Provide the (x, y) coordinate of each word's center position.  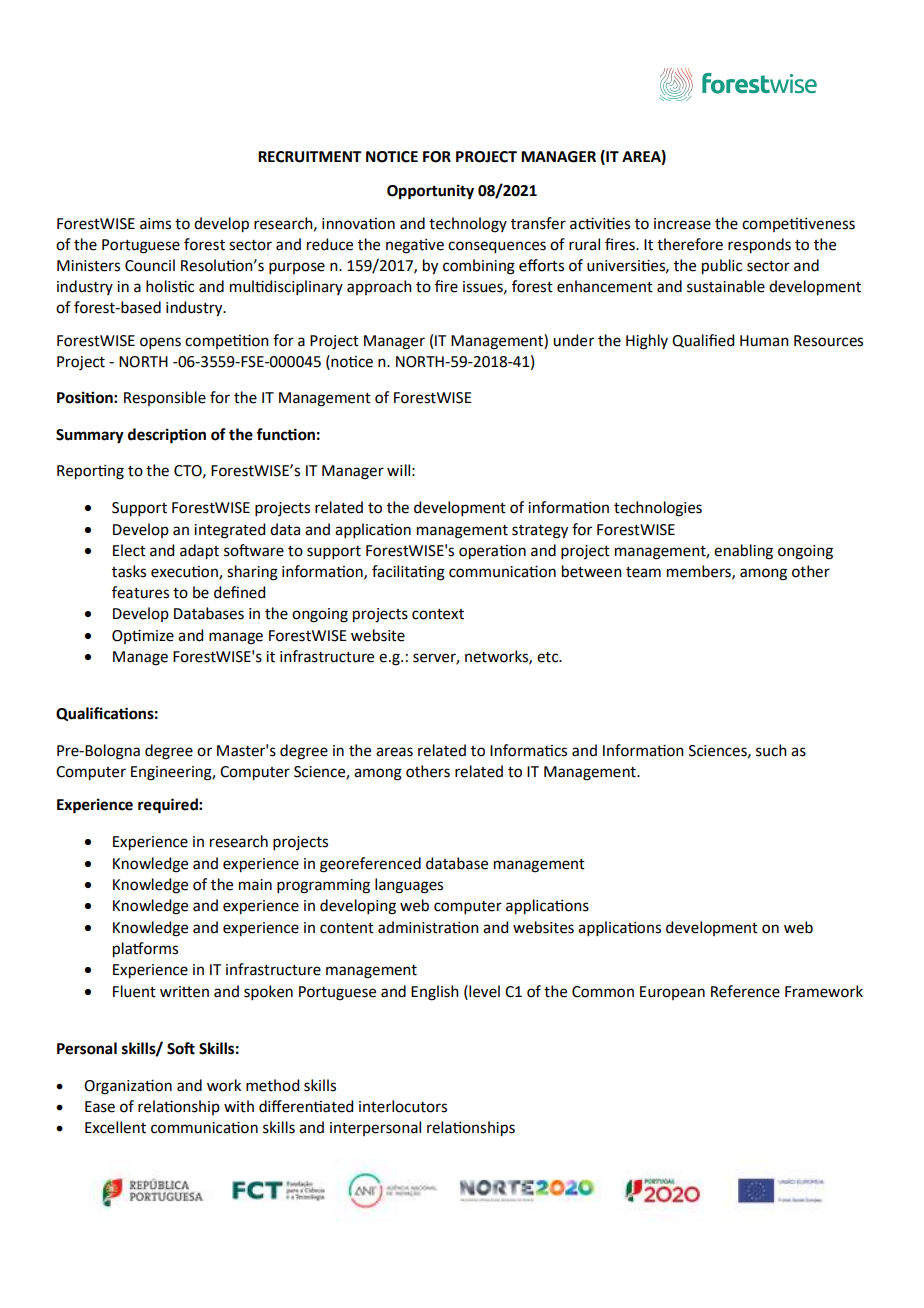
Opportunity (430, 192)
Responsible (165, 398)
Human (764, 341)
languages (409, 886)
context (438, 614)
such (771, 750)
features (140, 592)
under (573, 340)
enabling (743, 552)
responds (759, 246)
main (255, 885)
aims (155, 224)
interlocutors (403, 1106)
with (239, 1106)
